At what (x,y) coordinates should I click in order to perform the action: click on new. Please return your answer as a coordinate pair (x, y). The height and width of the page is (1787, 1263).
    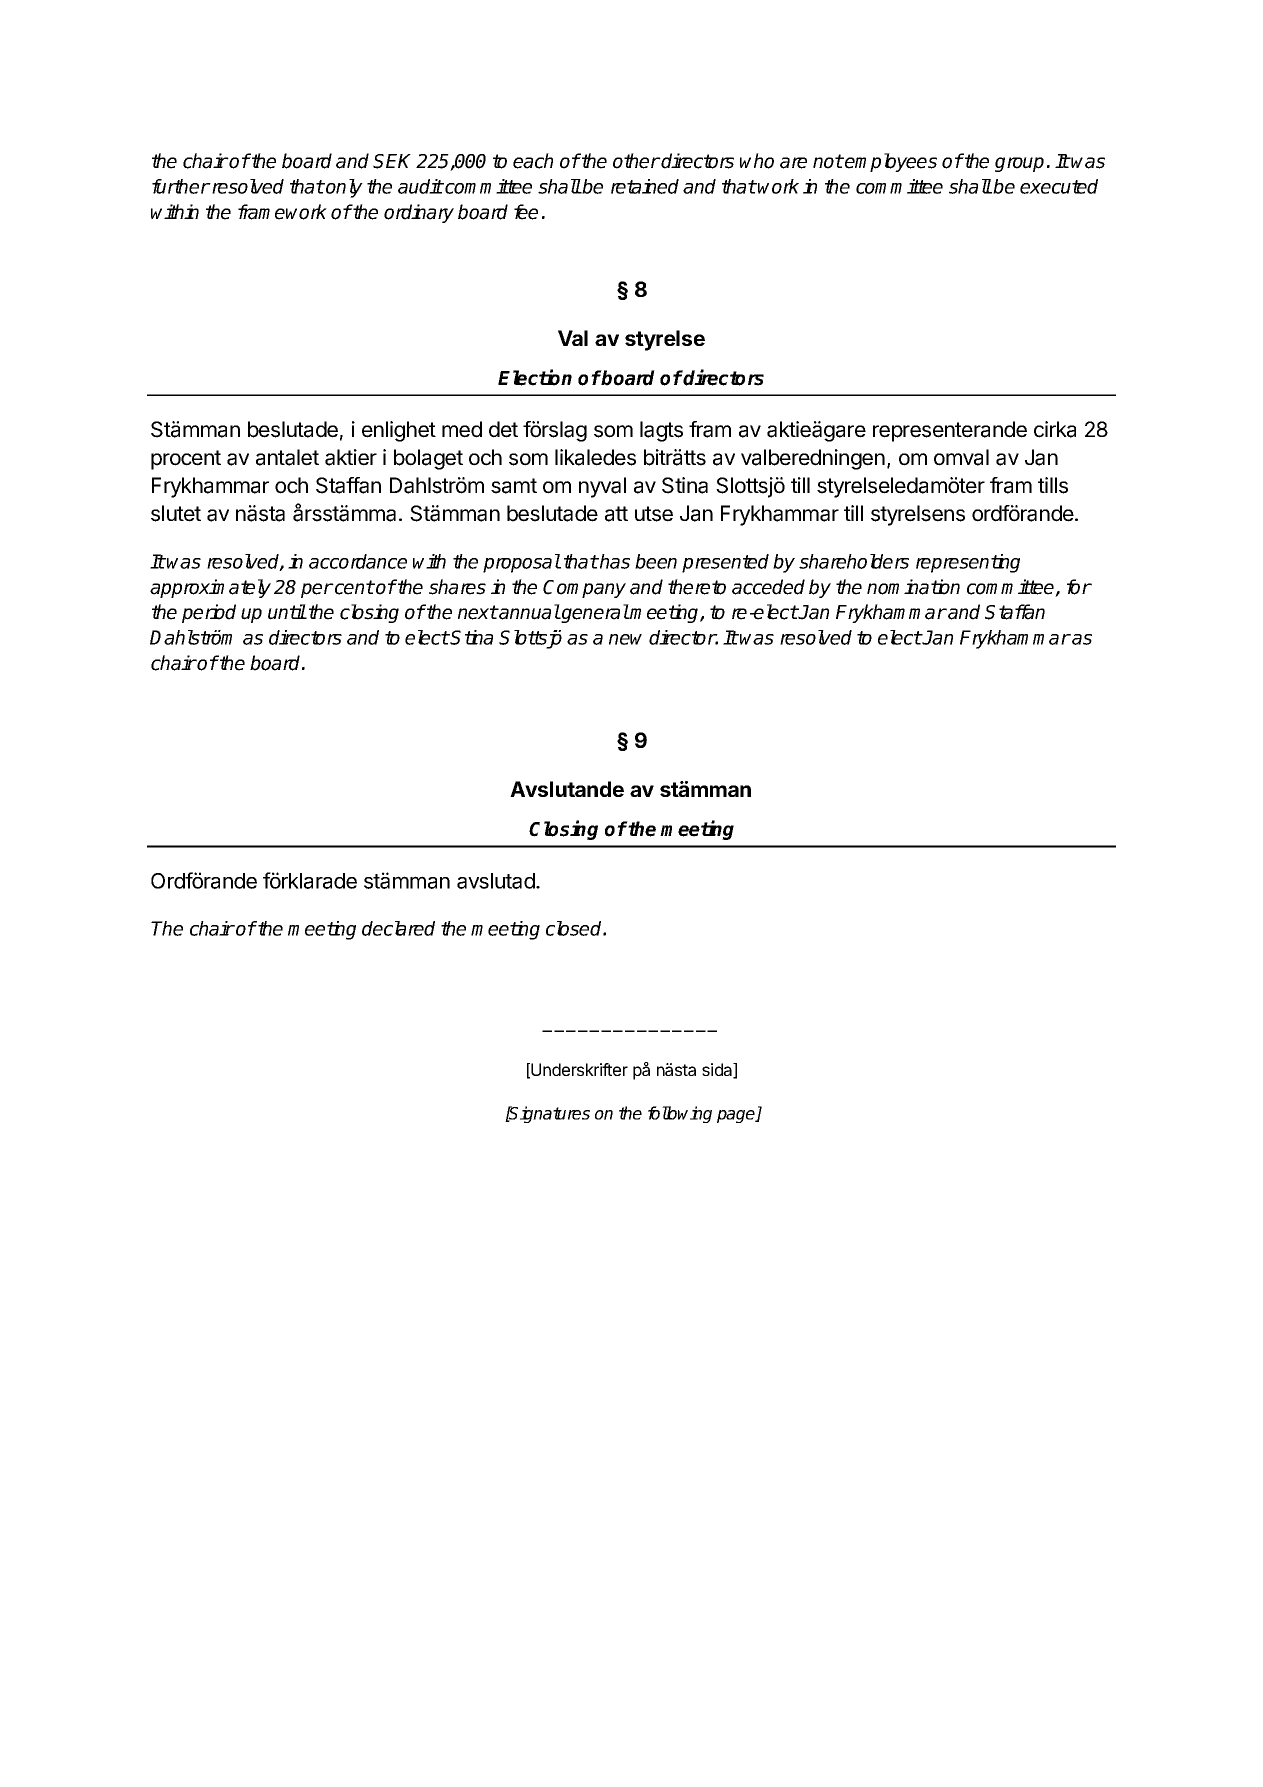
    Looking at the image, I should click on (625, 639).
